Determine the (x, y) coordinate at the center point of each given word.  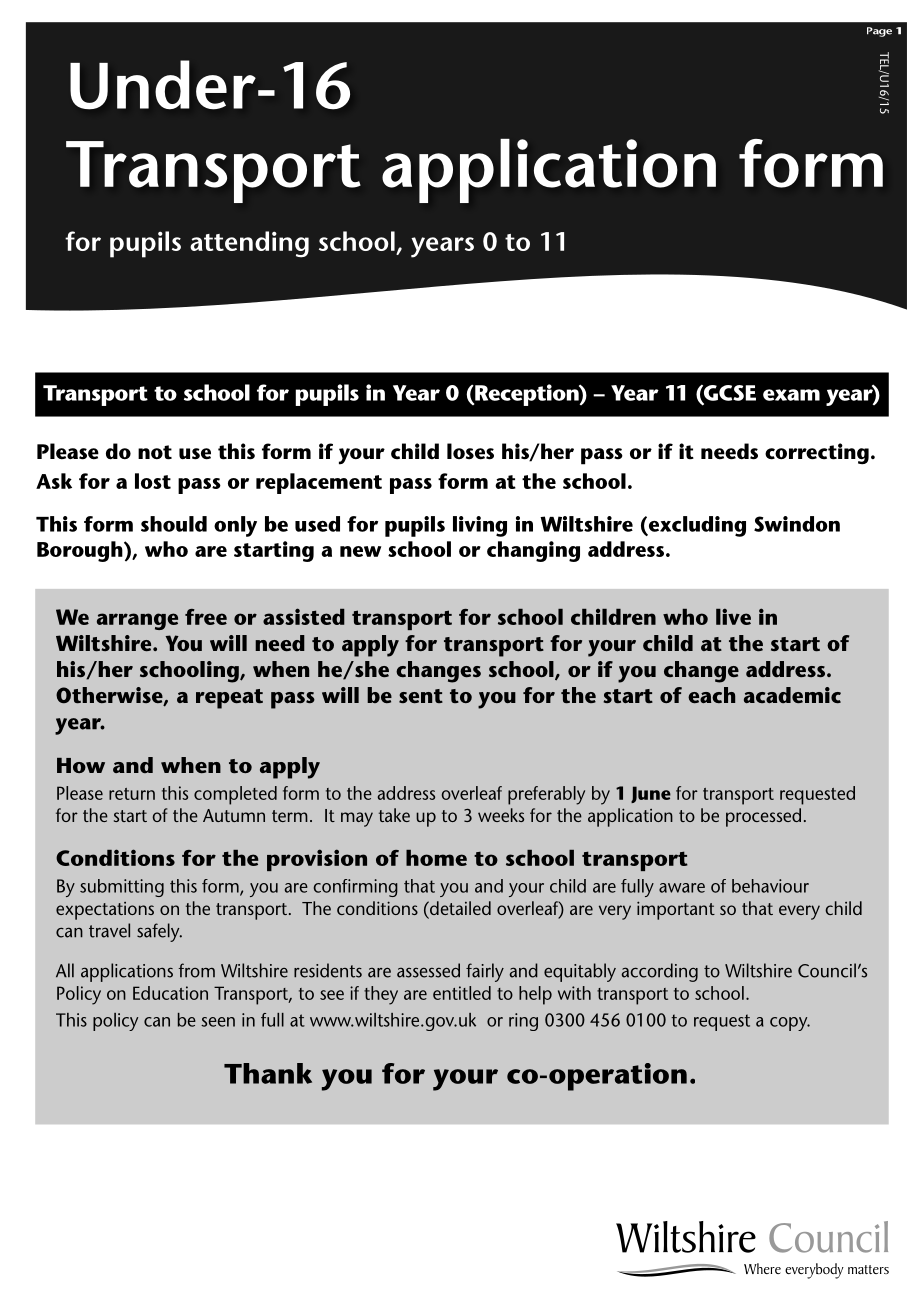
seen (218, 1022)
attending (249, 244)
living (480, 526)
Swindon (797, 524)
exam (791, 395)
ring (523, 1022)
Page (879, 32)
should (174, 524)
